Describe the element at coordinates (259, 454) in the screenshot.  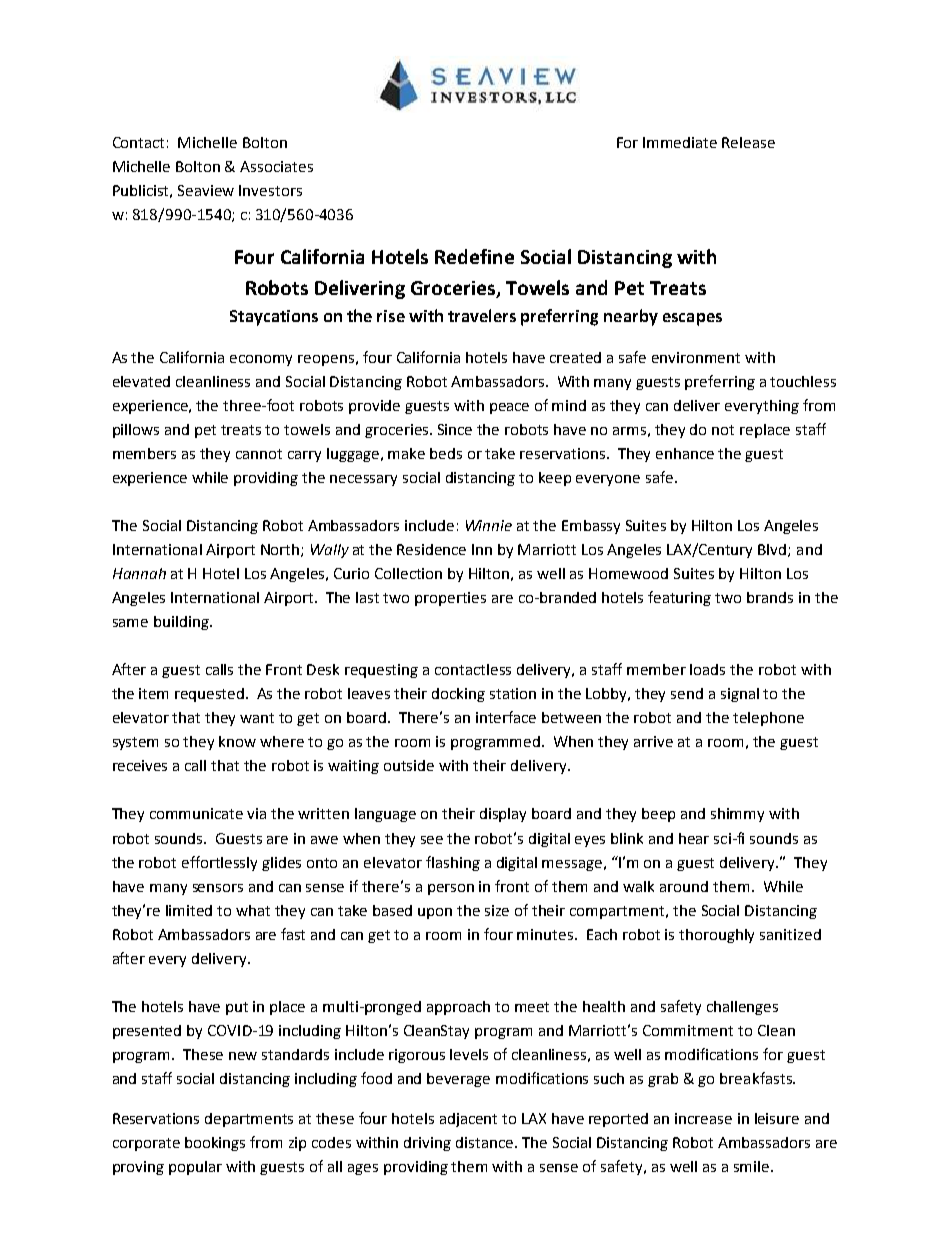
I see `cannot` at that location.
